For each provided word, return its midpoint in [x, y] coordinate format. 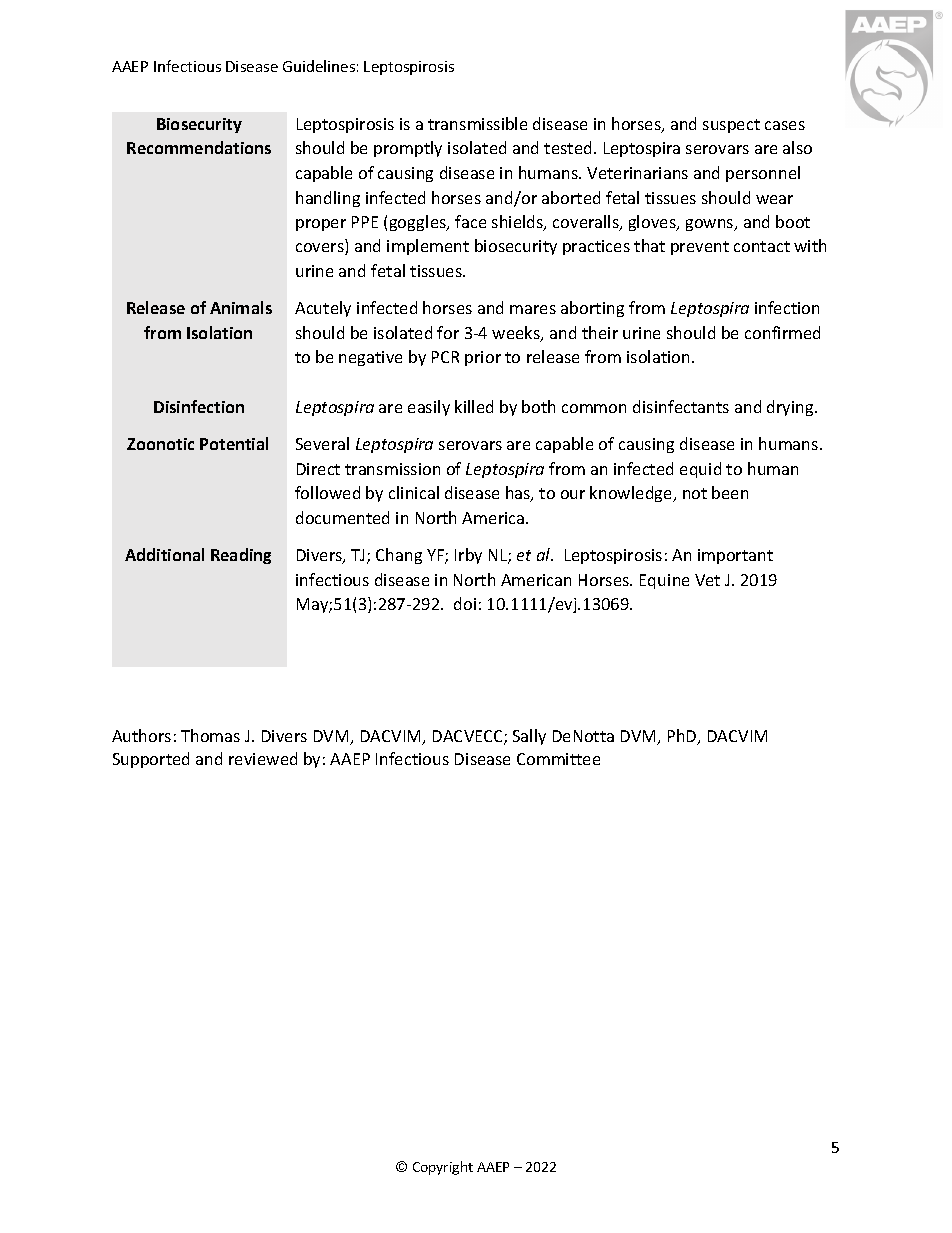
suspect [731, 126]
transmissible [477, 123]
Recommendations [199, 147]
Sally [529, 737]
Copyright [443, 1168]
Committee [558, 759]
